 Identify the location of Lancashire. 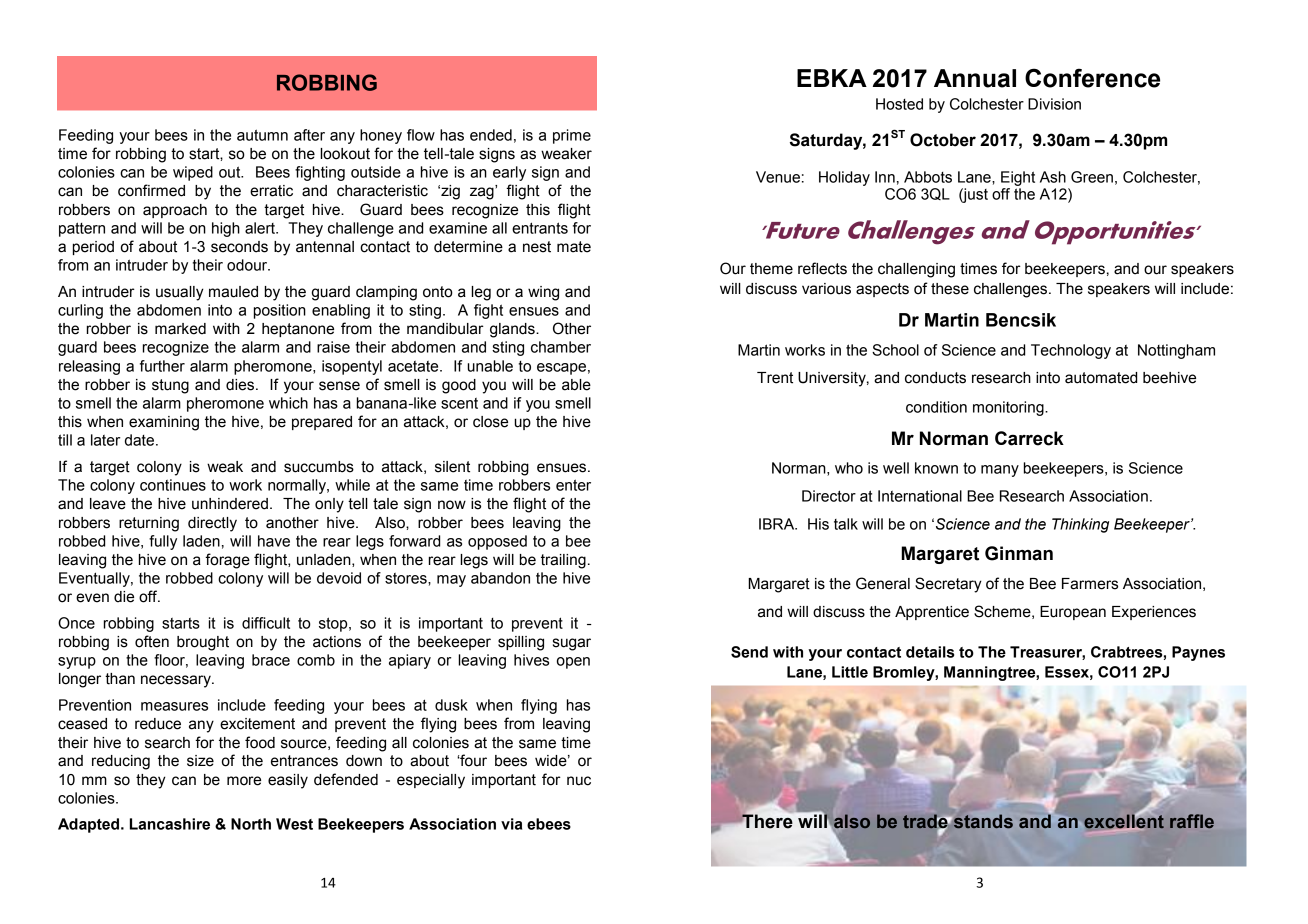
(170, 824).
